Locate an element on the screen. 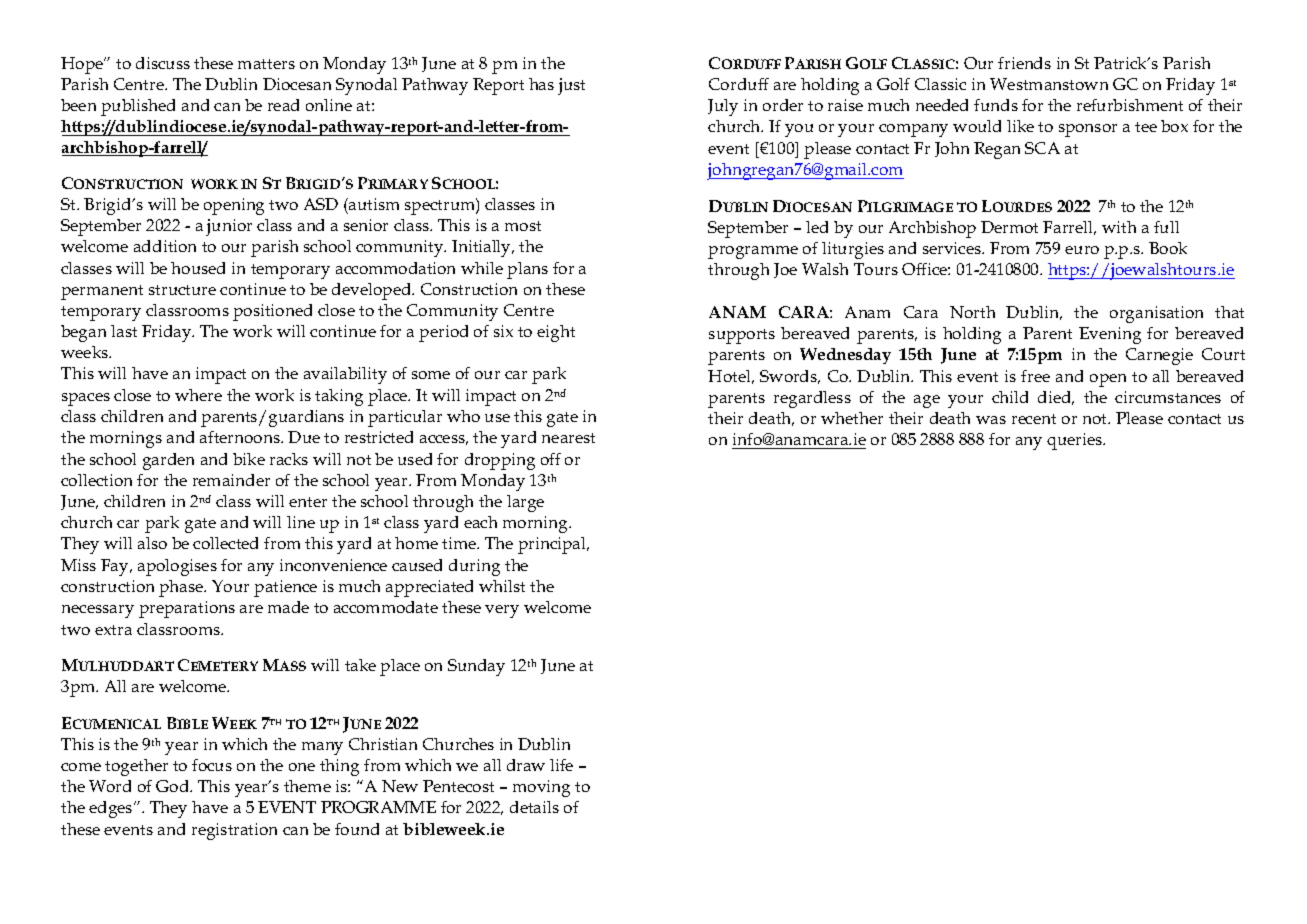 Image resolution: width=1307 pixels, height=924 pixels. nearest is located at coordinates (568, 438).
